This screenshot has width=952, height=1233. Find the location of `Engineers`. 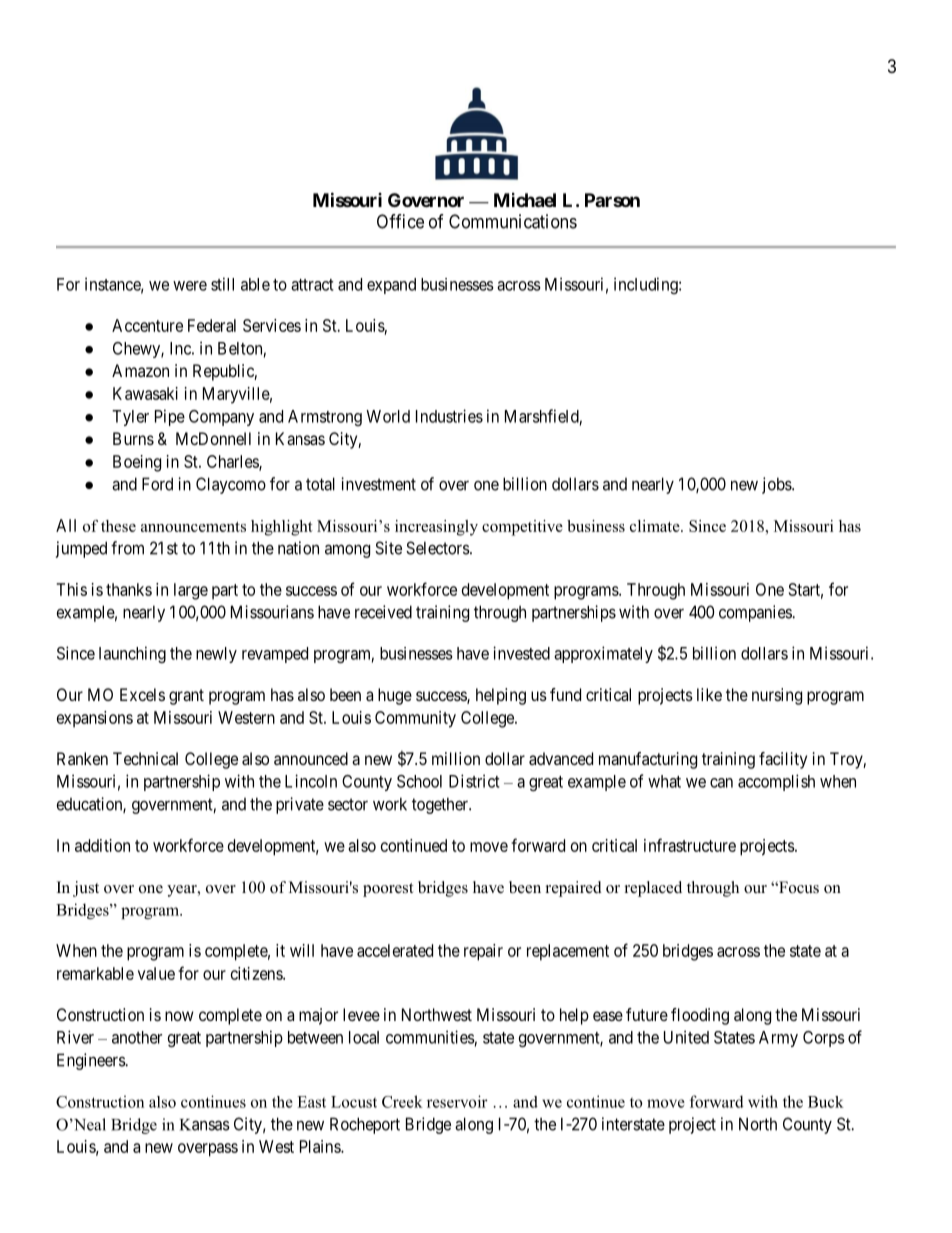

Engineers is located at coordinates (91, 1061).
